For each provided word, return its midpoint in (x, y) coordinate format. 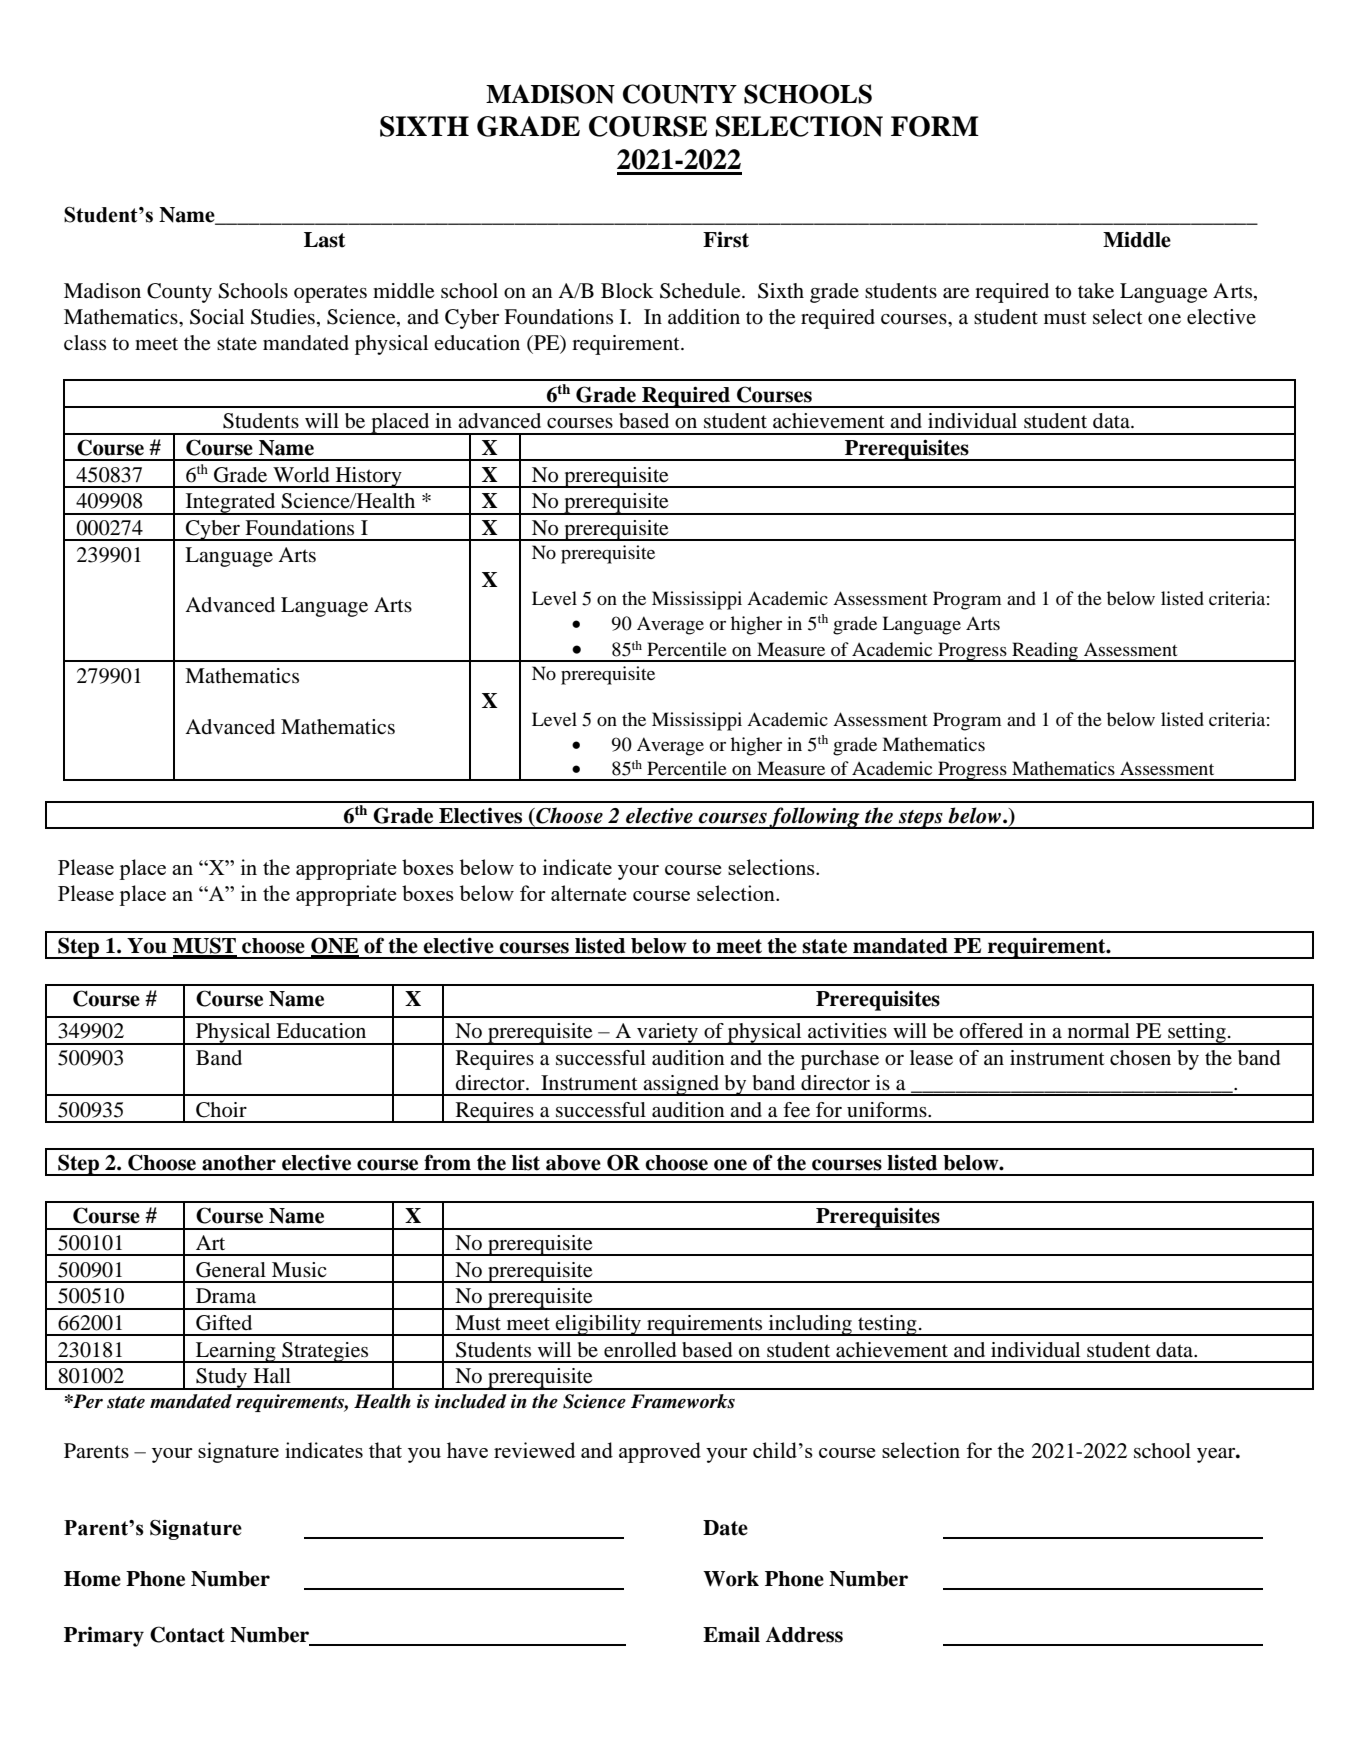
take (1096, 291)
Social (217, 317)
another (239, 1163)
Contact (187, 1634)
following (815, 818)
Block (627, 291)
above (573, 1163)
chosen (1140, 1058)
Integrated (230, 504)
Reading (1045, 652)
